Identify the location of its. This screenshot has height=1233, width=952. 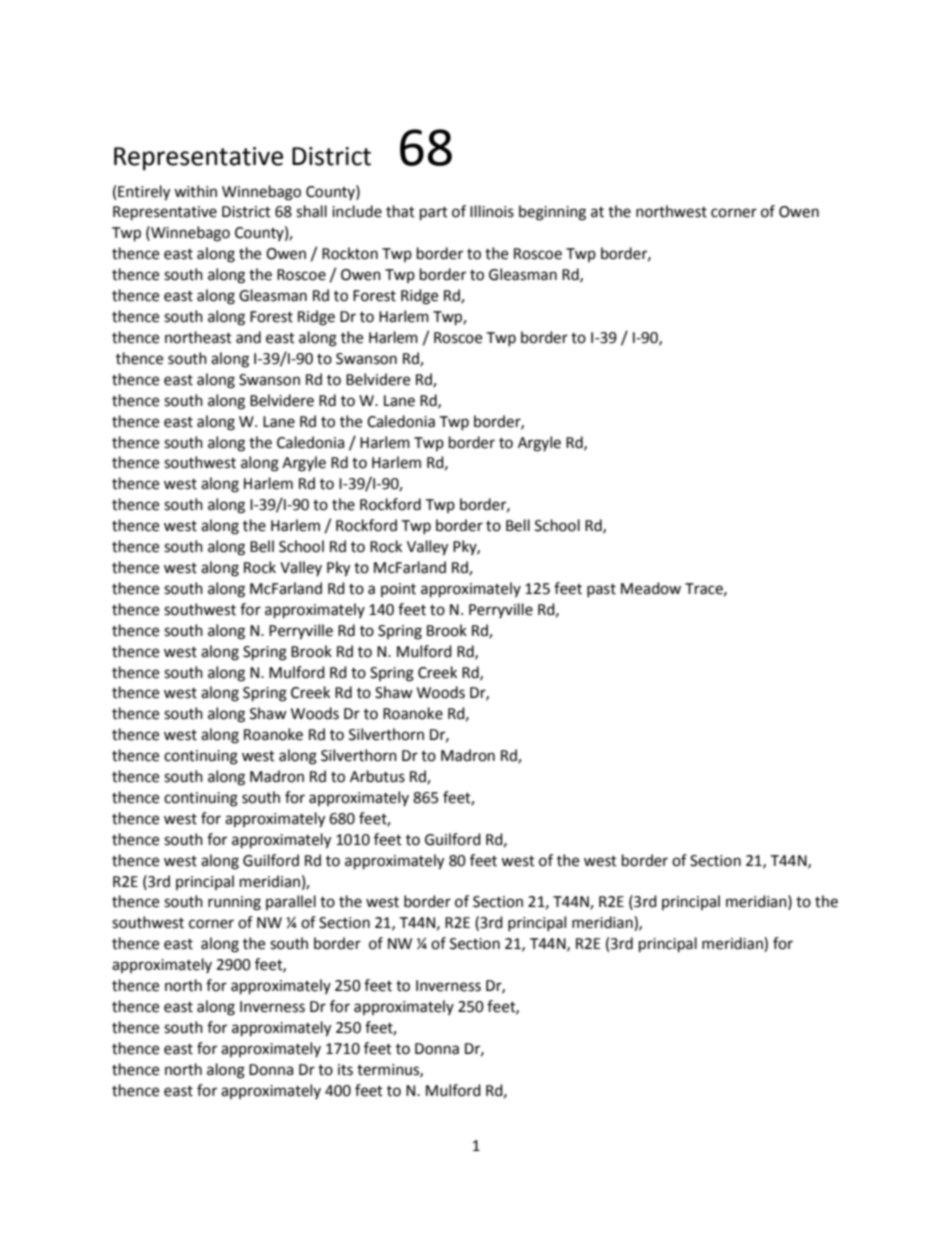
(345, 1070).
